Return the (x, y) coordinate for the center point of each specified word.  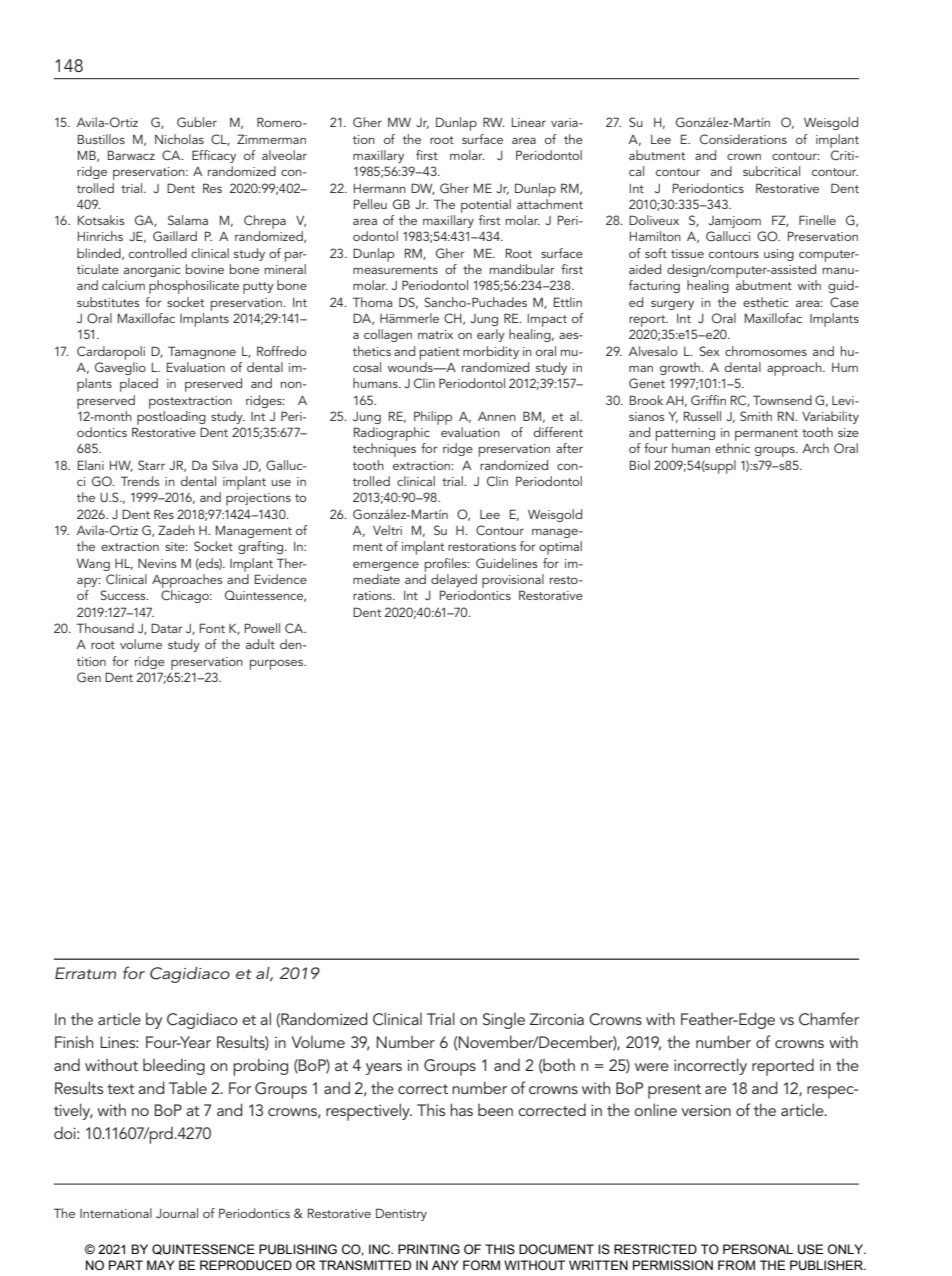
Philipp (433, 418)
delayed (454, 580)
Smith (756, 416)
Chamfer (829, 1019)
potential (486, 206)
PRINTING (429, 1249)
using (779, 255)
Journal (177, 1213)
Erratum (85, 973)
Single (504, 1021)
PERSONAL (758, 1249)
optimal (560, 548)
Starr (151, 465)
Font (212, 628)
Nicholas (179, 139)
